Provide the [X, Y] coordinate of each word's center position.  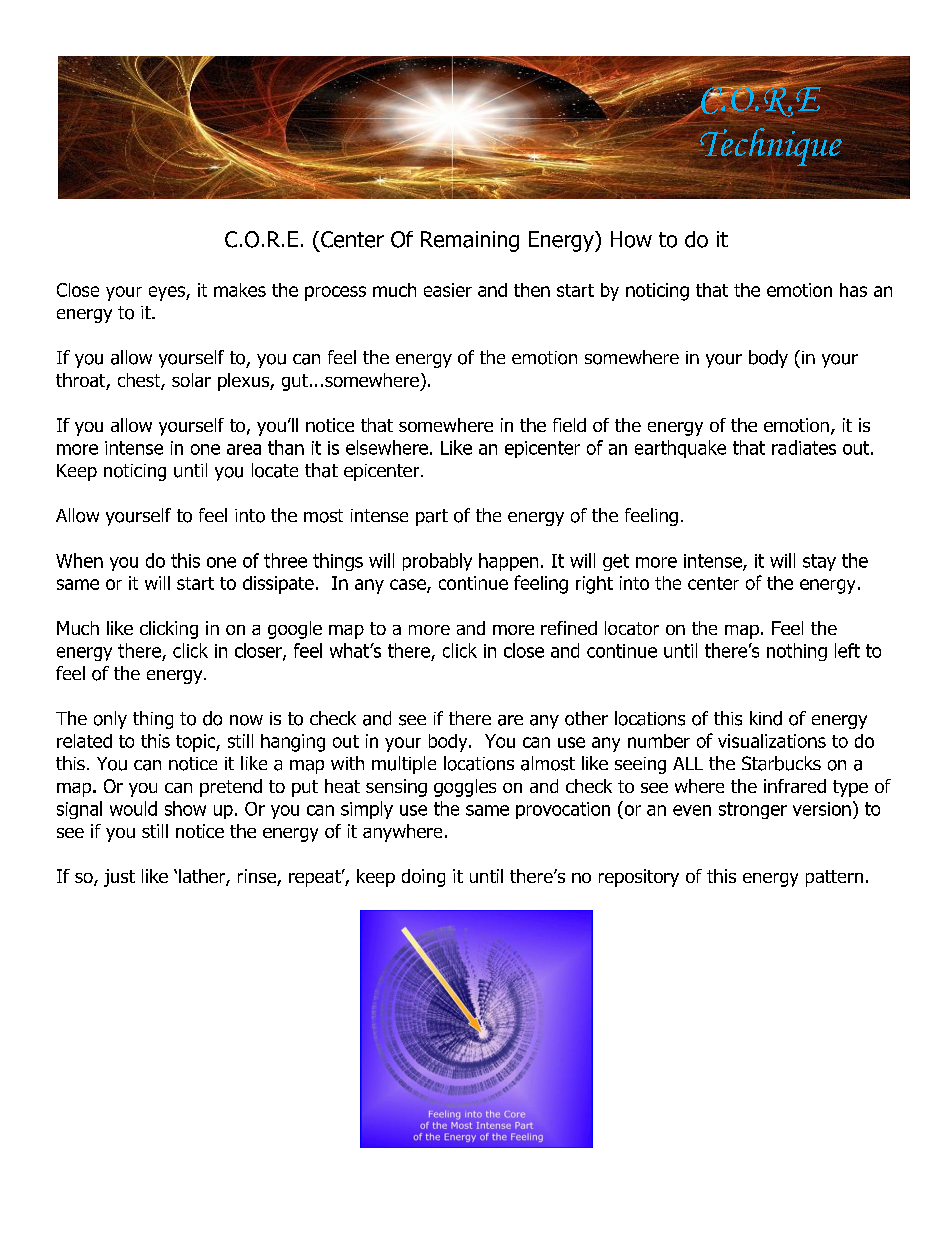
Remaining [470, 241]
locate [275, 470]
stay [819, 562]
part [432, 517]
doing [423, 878]
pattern [834, 878]
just [119, 878]
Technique [770, 147]
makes [240, 290]
